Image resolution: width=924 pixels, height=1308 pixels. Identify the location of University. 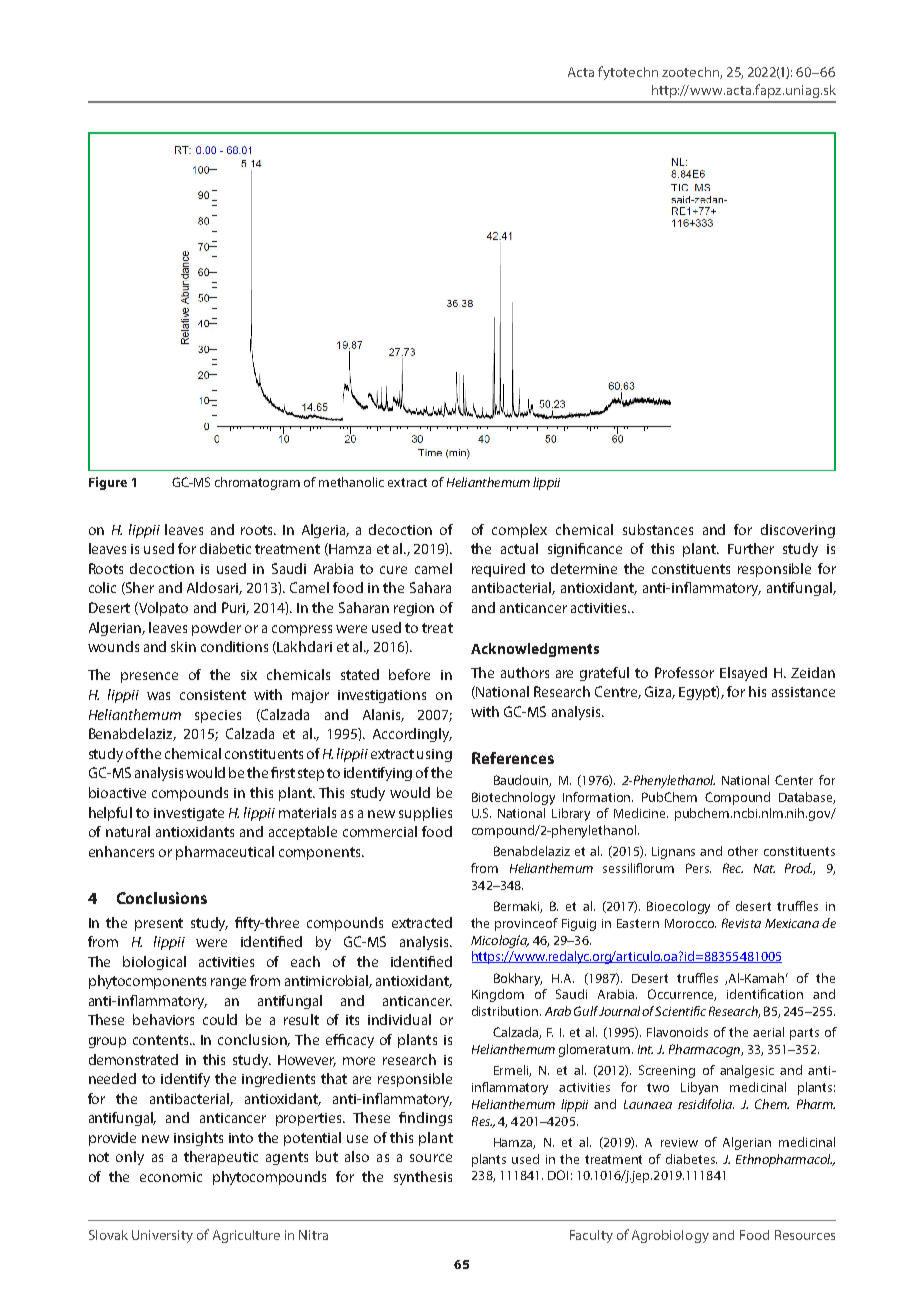
(162, 1236).
